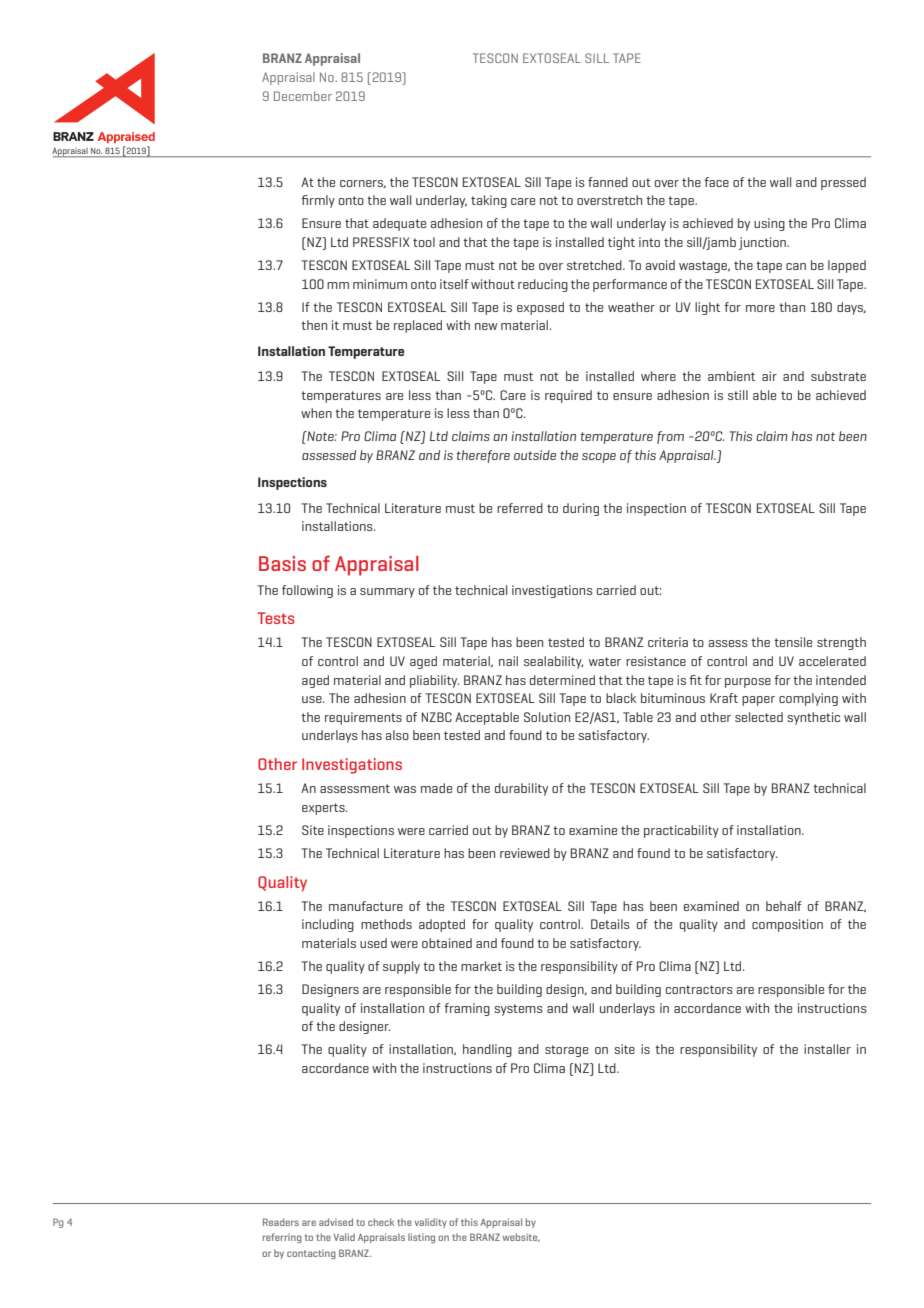 The image size is (924, 1308). What do you see at coordinates (421, 1238) in the image?
I see `listing` at bounding box center [421, 1238].
